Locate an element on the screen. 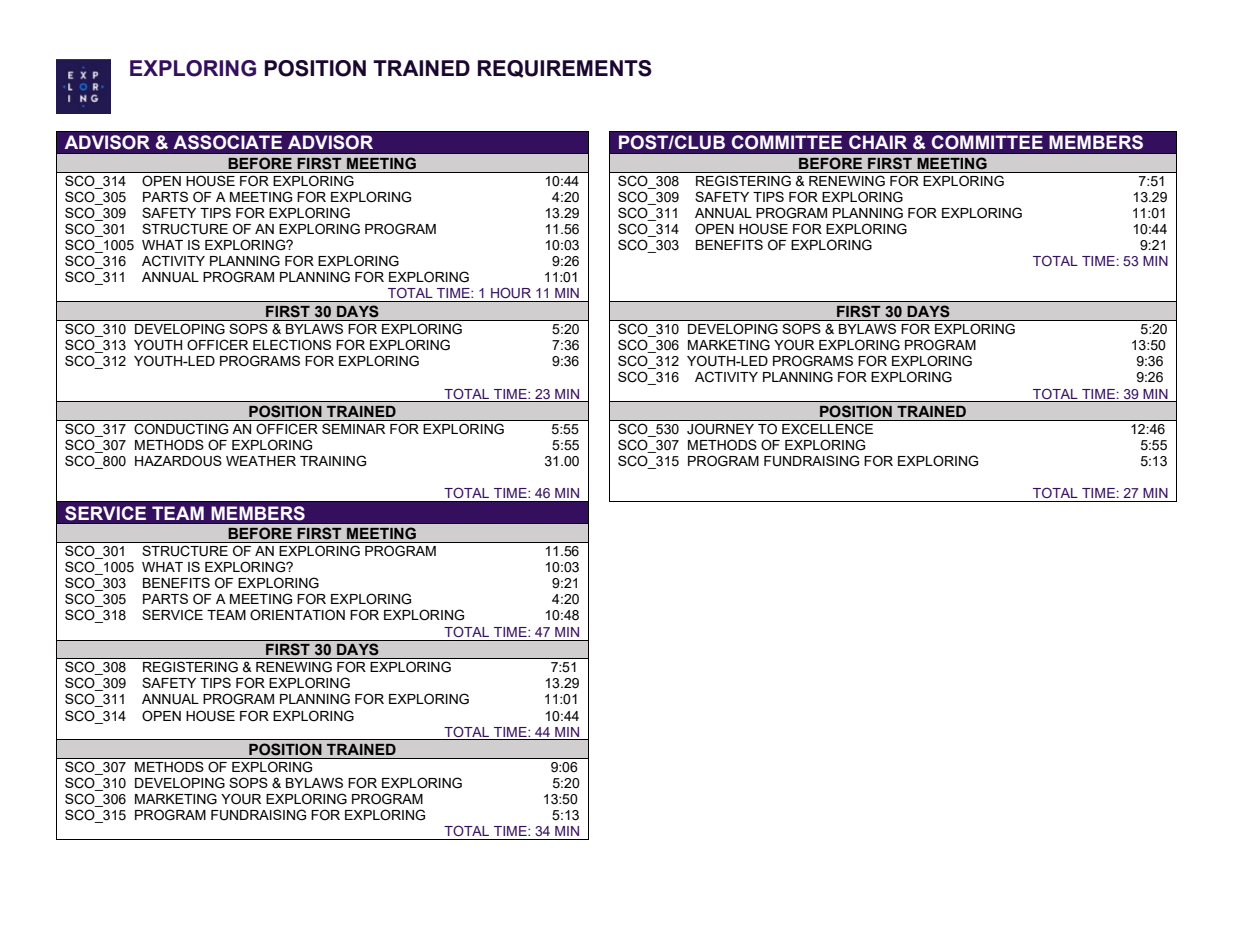 The width and height of the screenshot is (1233, 952). HOUR is located at coordinates (511, 293).
